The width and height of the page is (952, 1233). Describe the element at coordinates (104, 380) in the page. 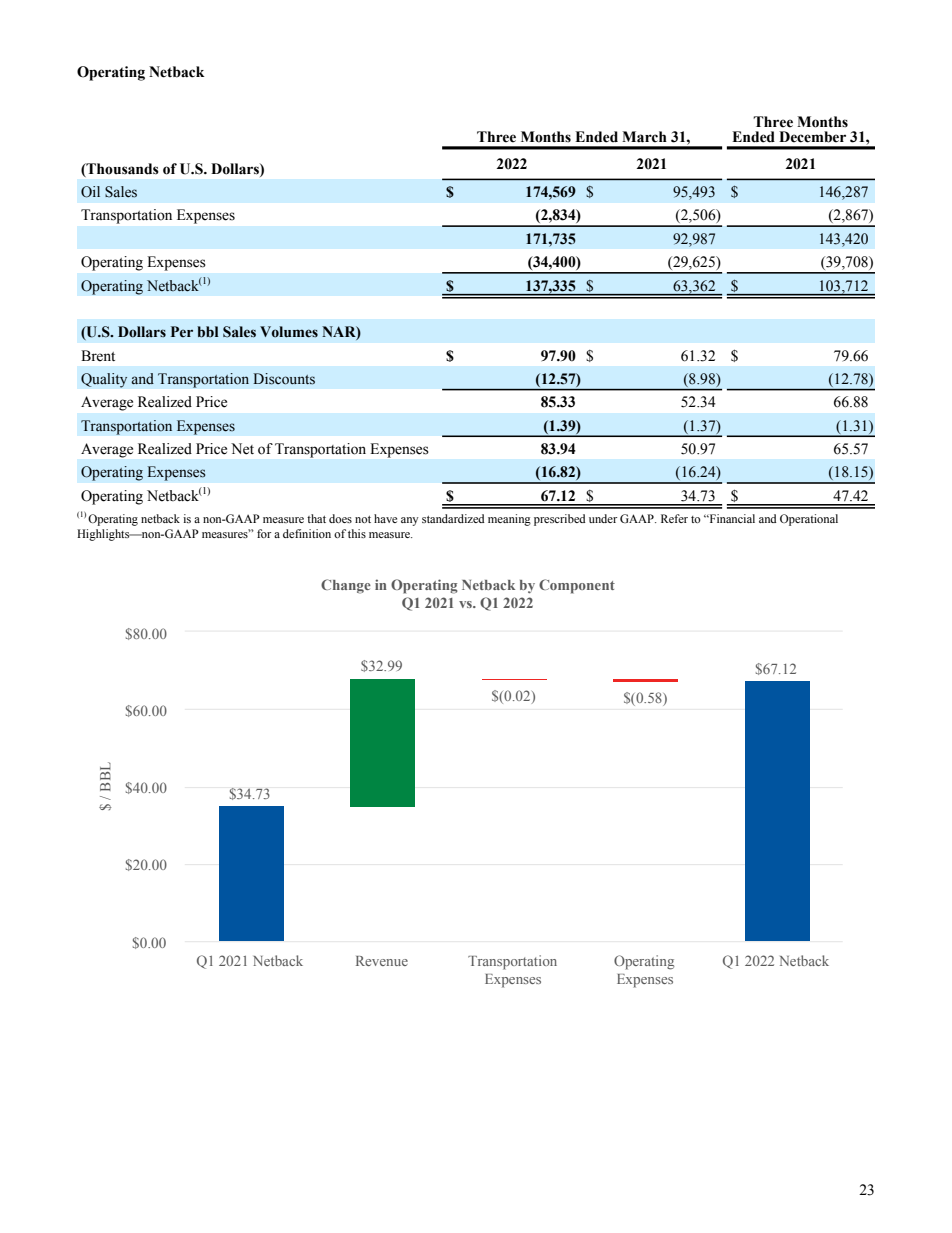

I see `Quality` at that location.
